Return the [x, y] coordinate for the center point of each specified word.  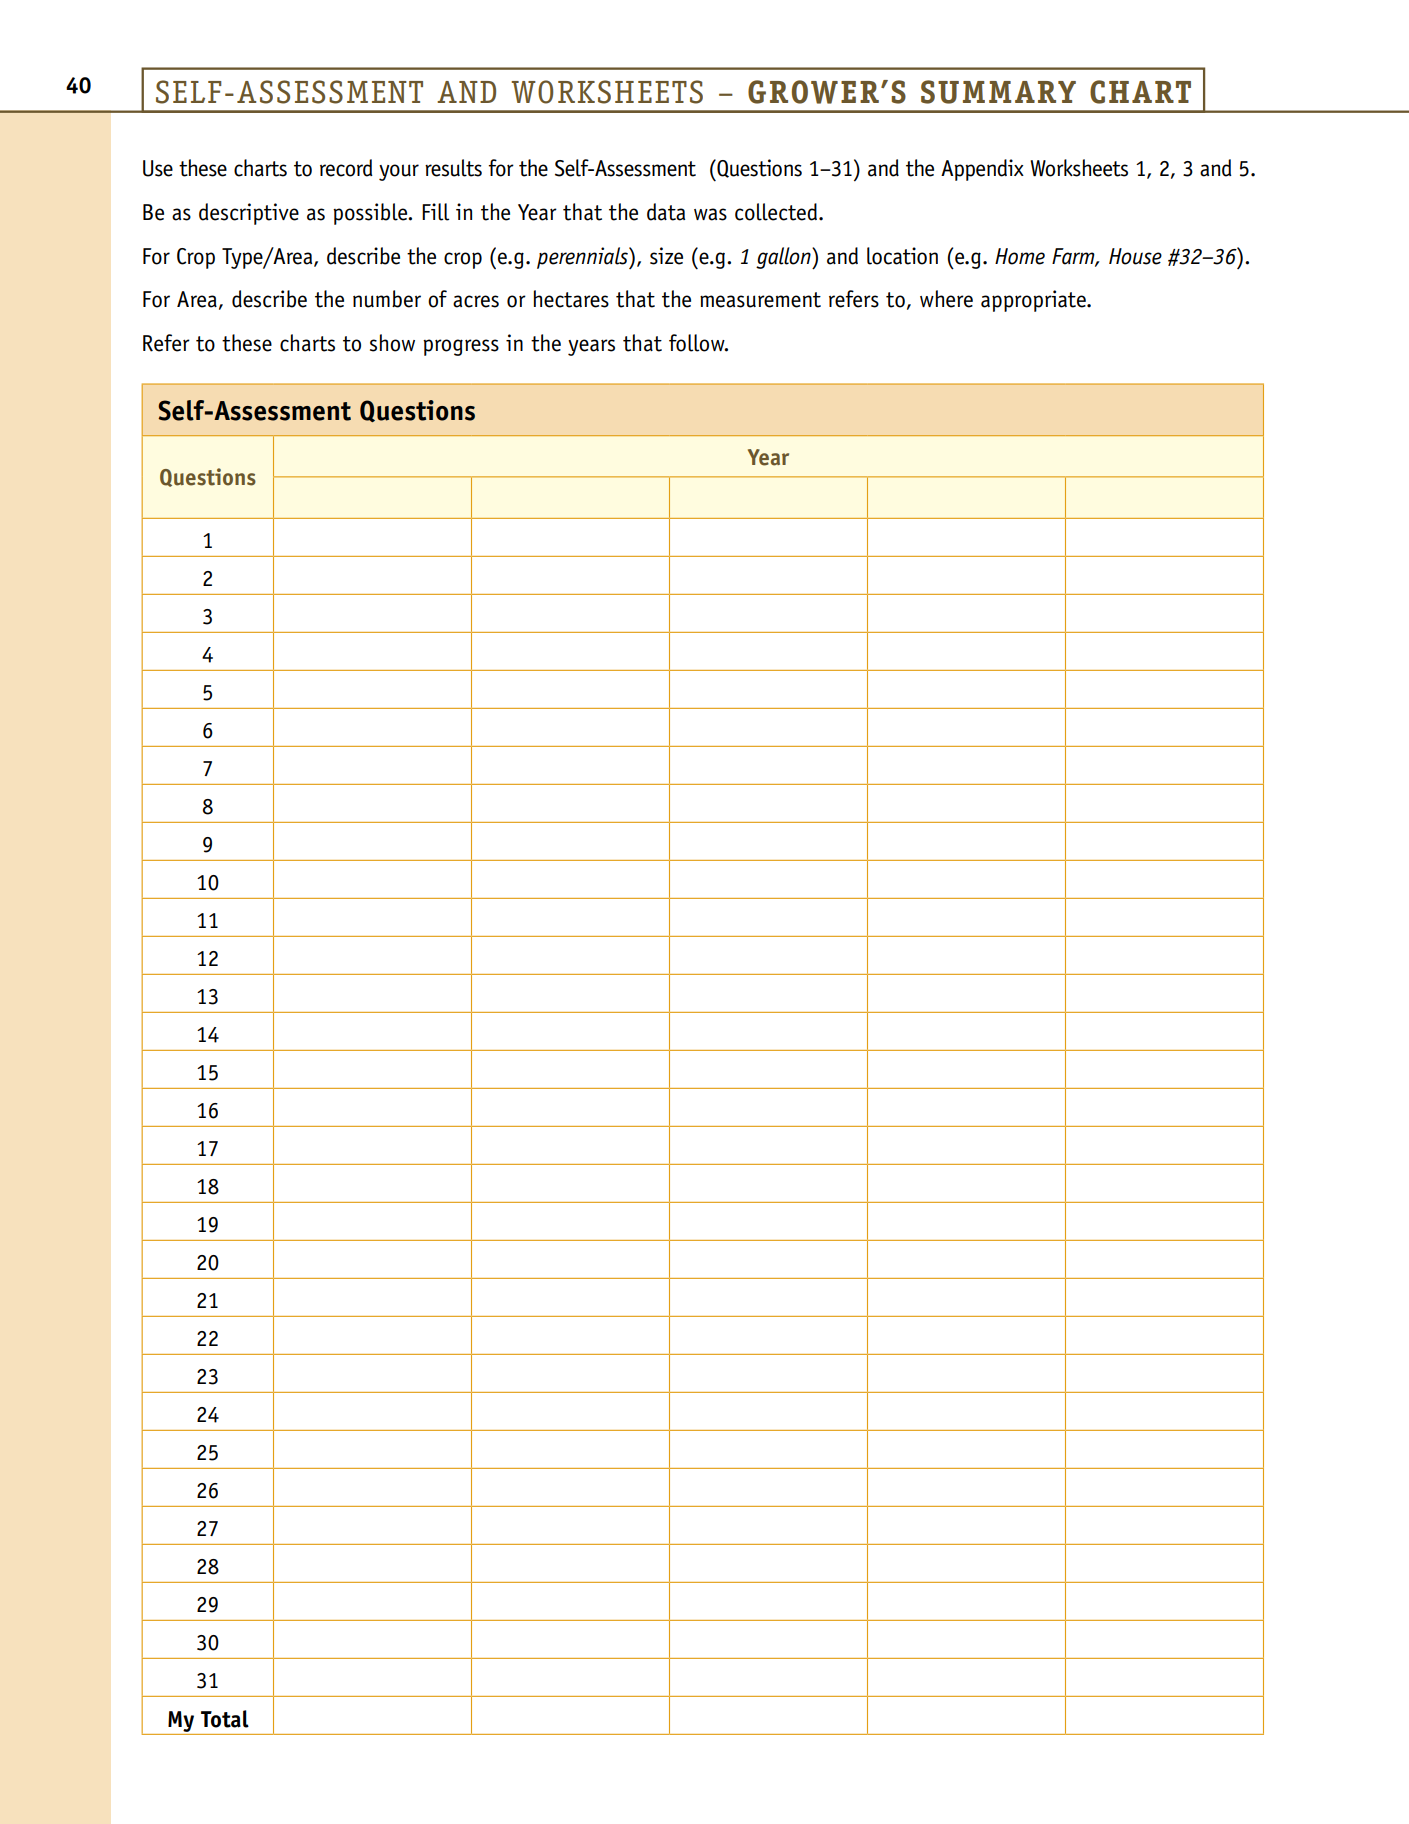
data [666, 212]
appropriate [1034, 301]
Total [225, 1719]
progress [461, 347]
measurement [760, 300]
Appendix [982, 170]
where [946, 299]
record [346, 168]
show [392, 343]
